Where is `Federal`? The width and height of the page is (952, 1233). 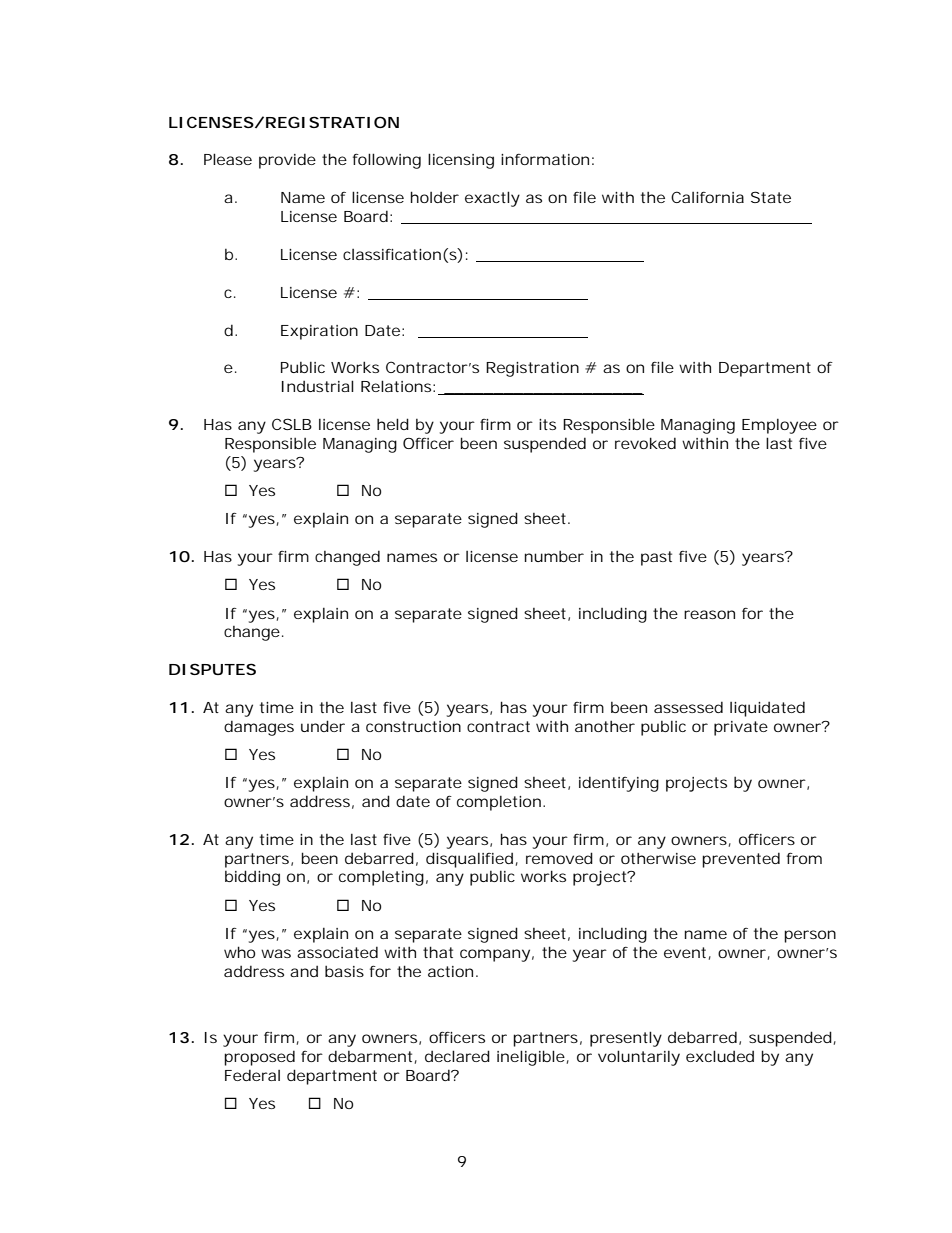
Federal is located at coordinates (252, 1075).
